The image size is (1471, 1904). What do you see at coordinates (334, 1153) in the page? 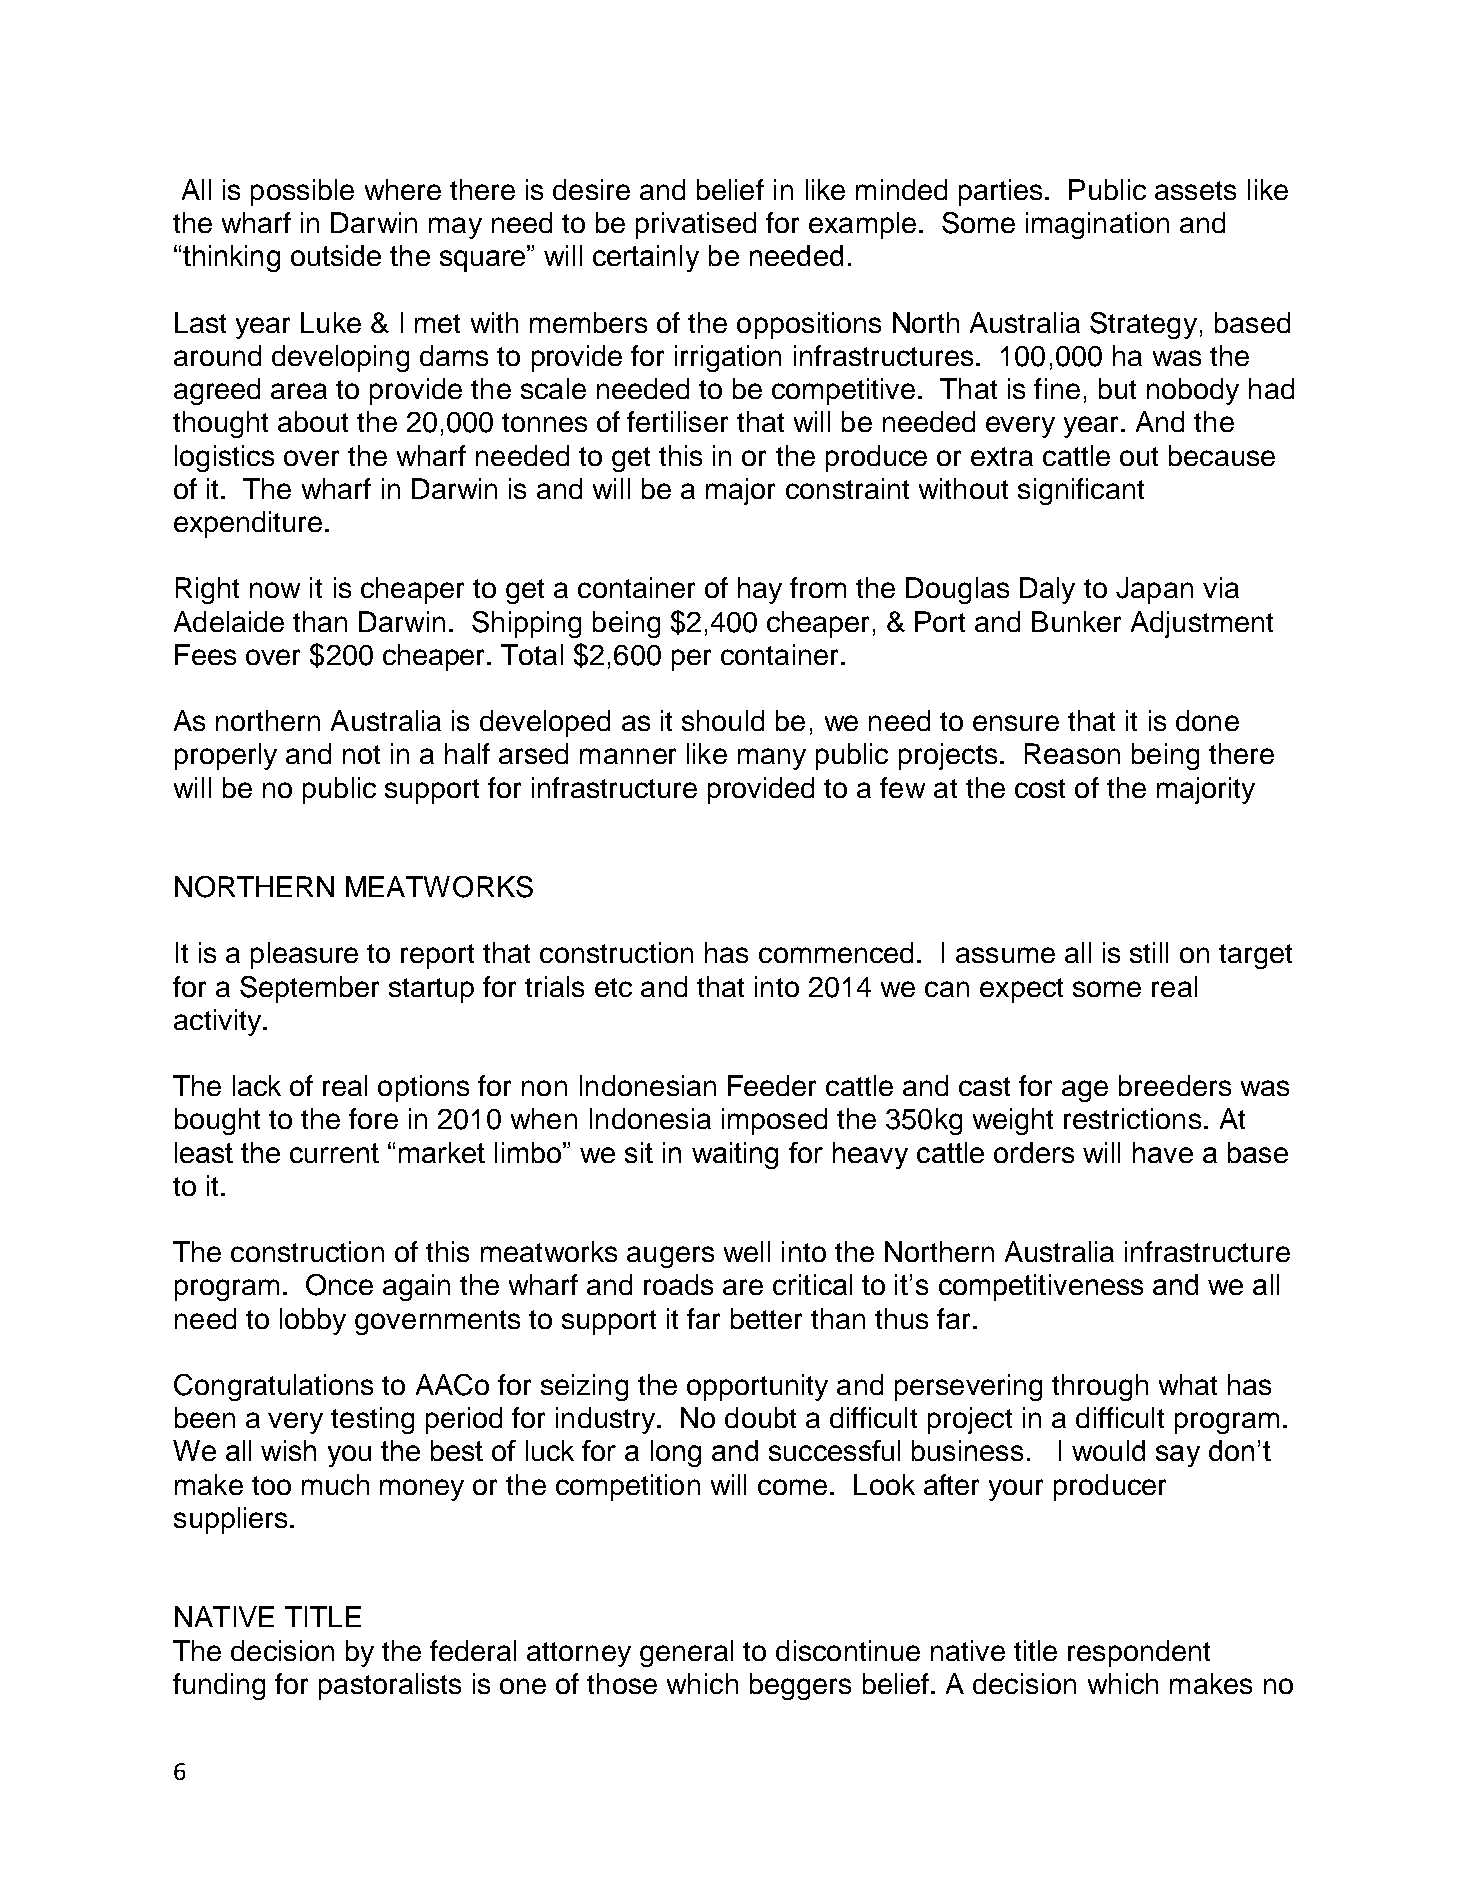
I see `current` at bounding box center [334, 1153].
